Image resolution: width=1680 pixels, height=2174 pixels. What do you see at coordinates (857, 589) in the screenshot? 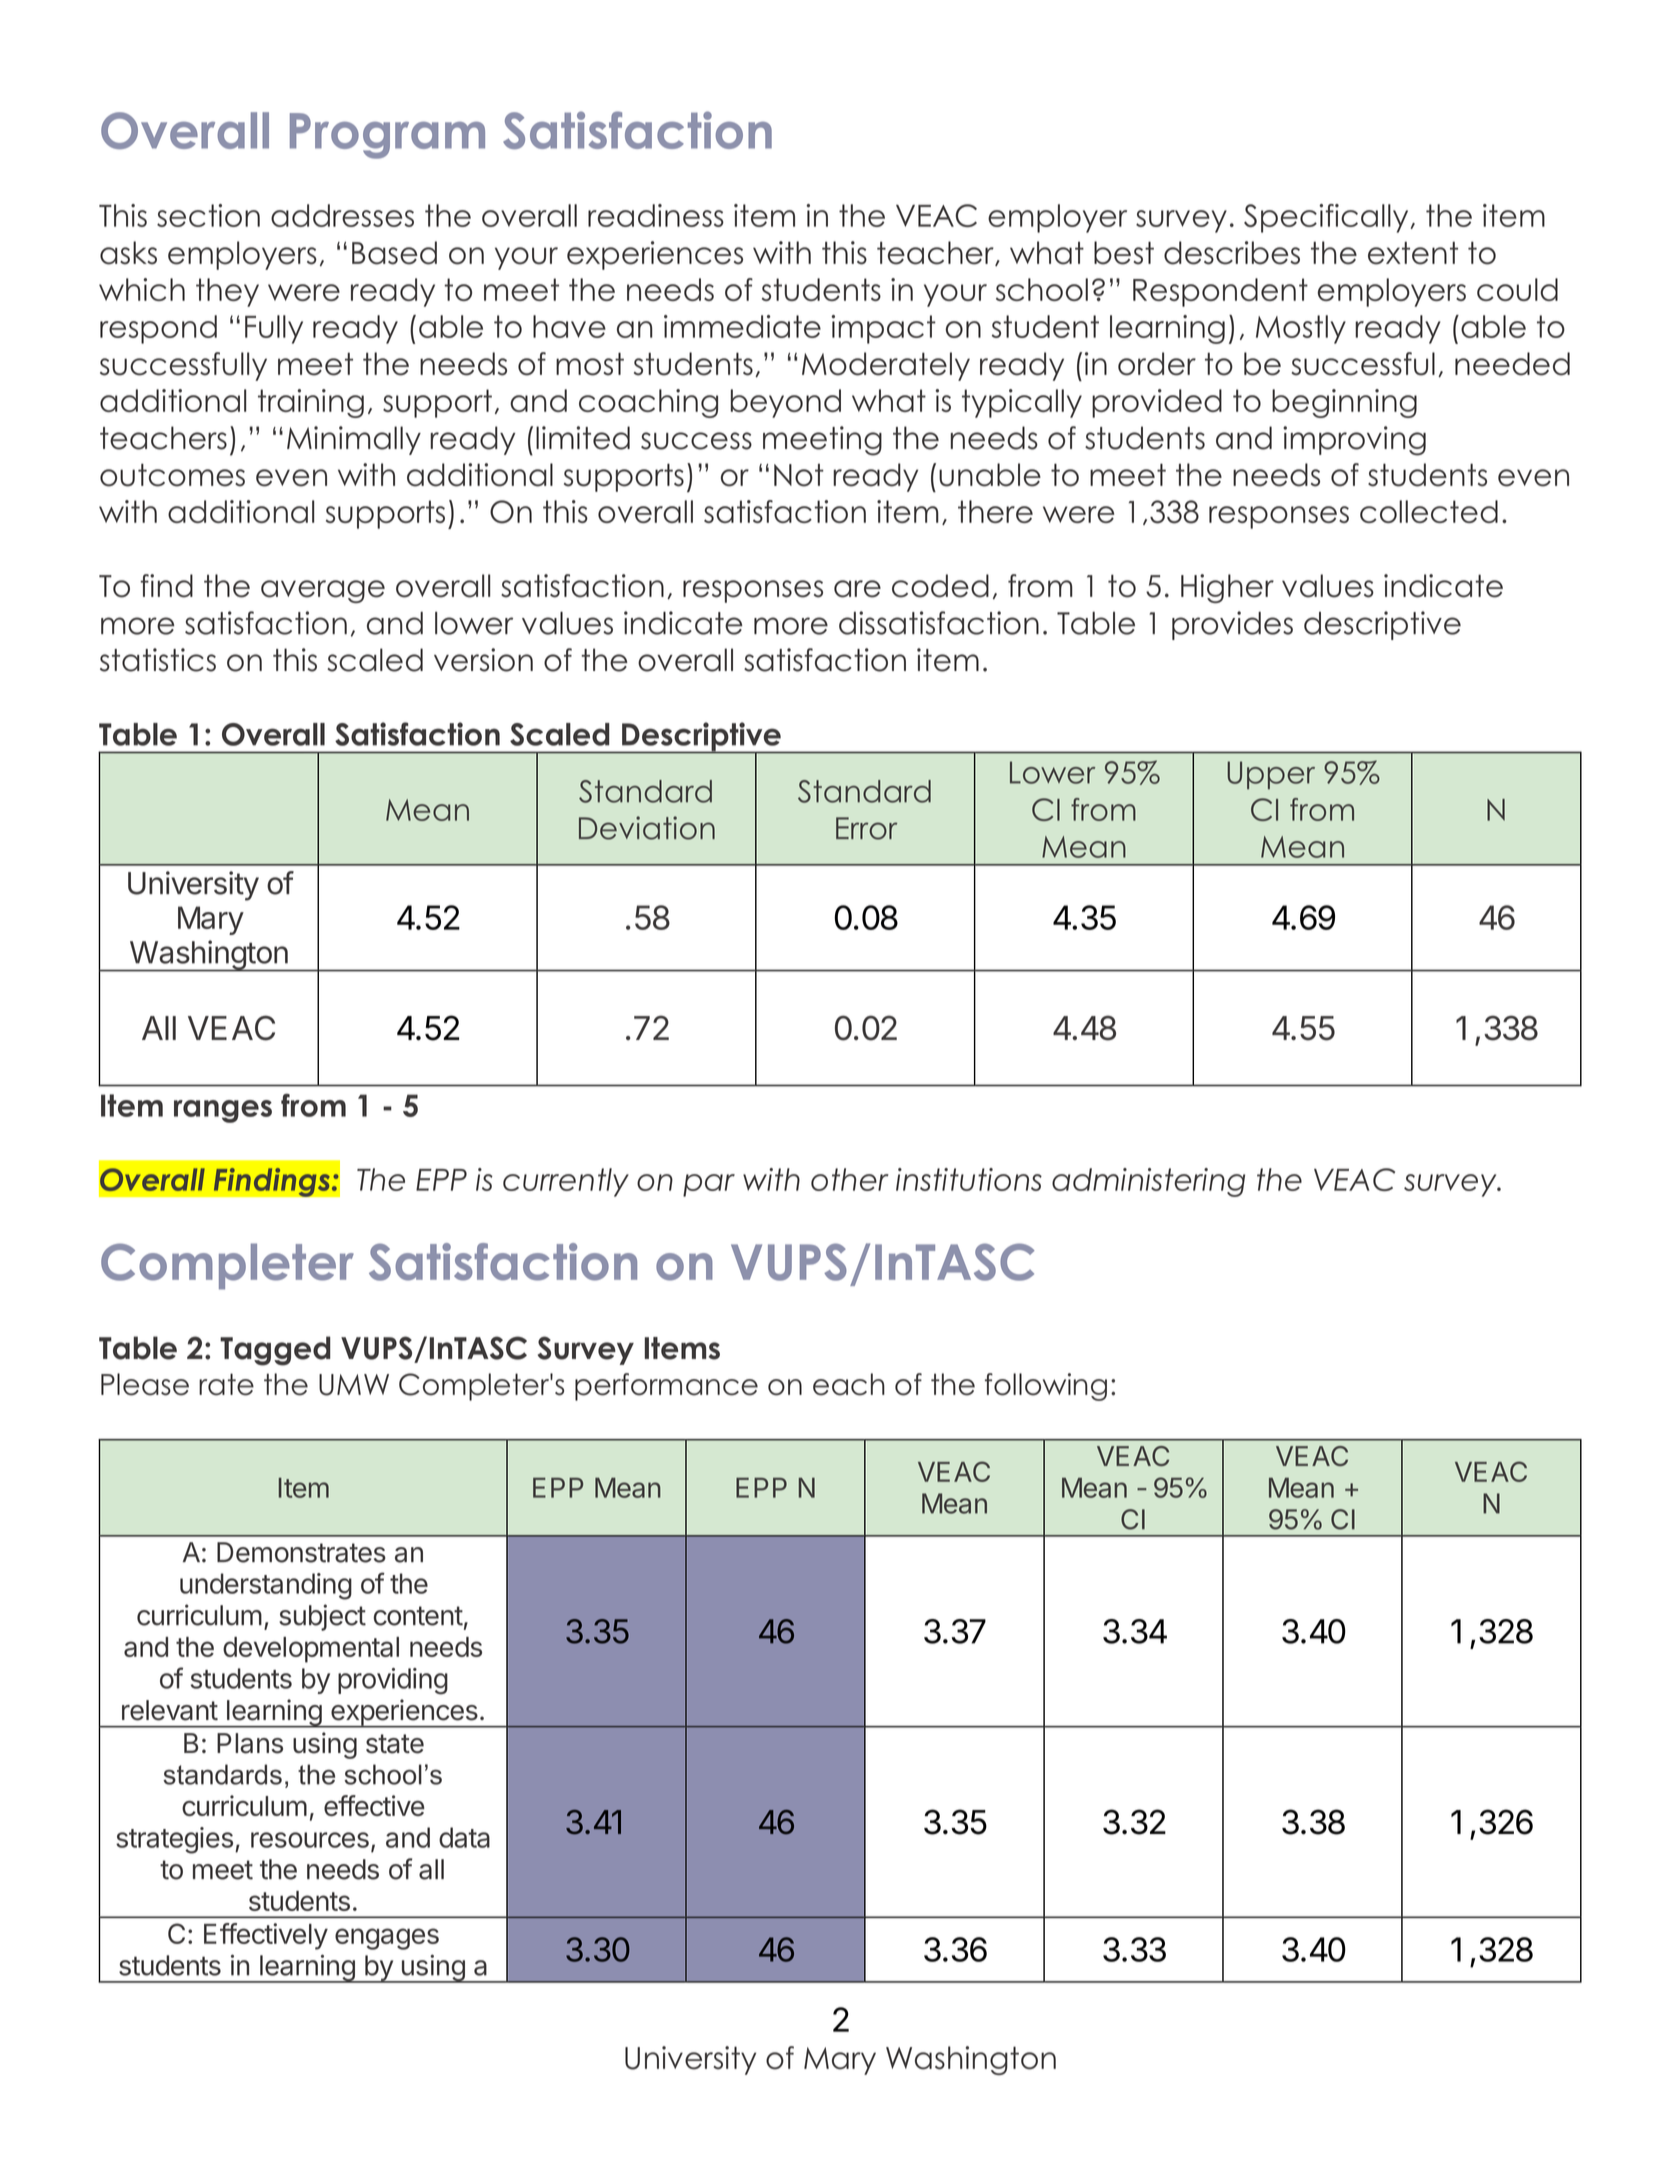
I see `are` at bounding box center [857, 589].
